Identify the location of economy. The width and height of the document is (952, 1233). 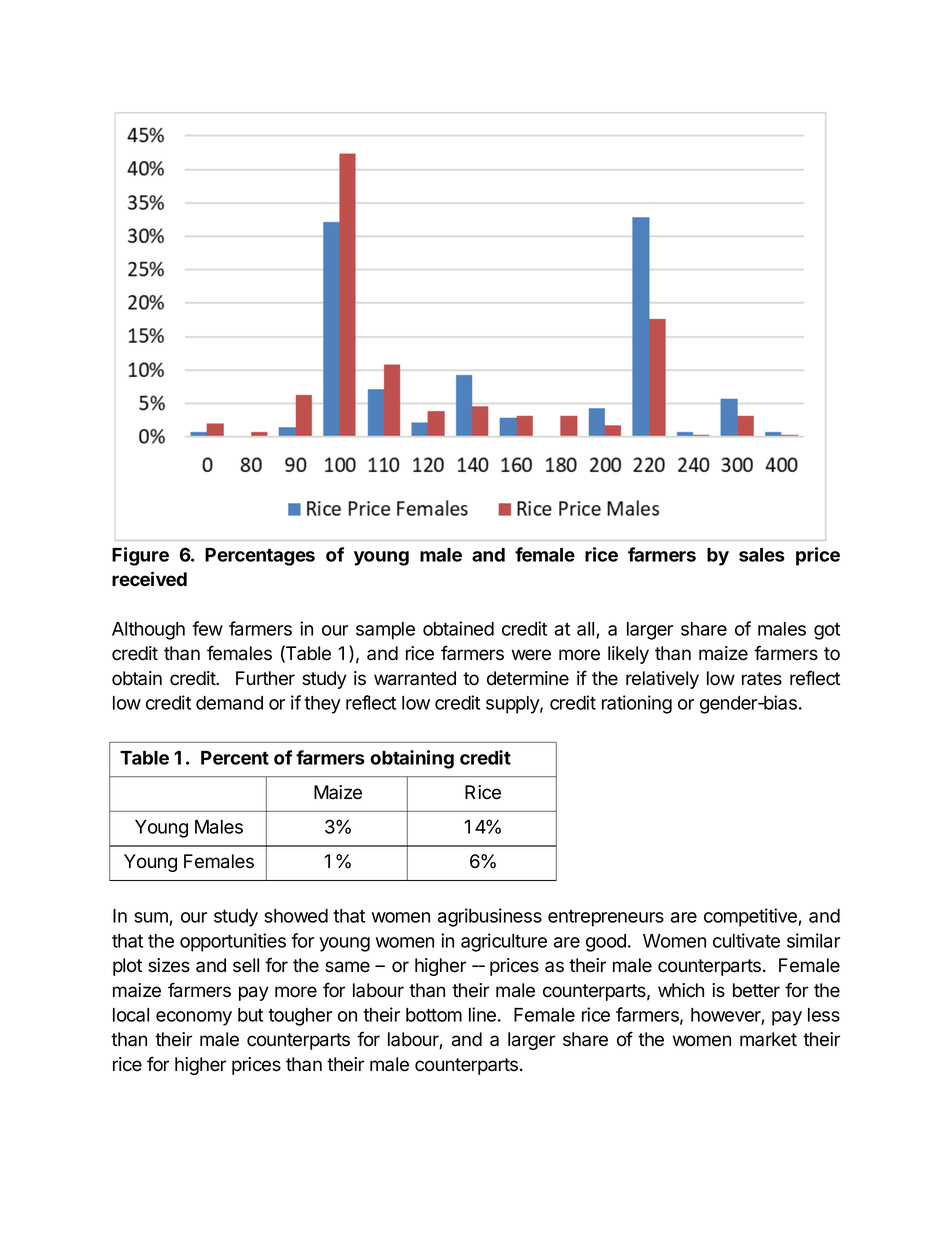
(194, 1018).
